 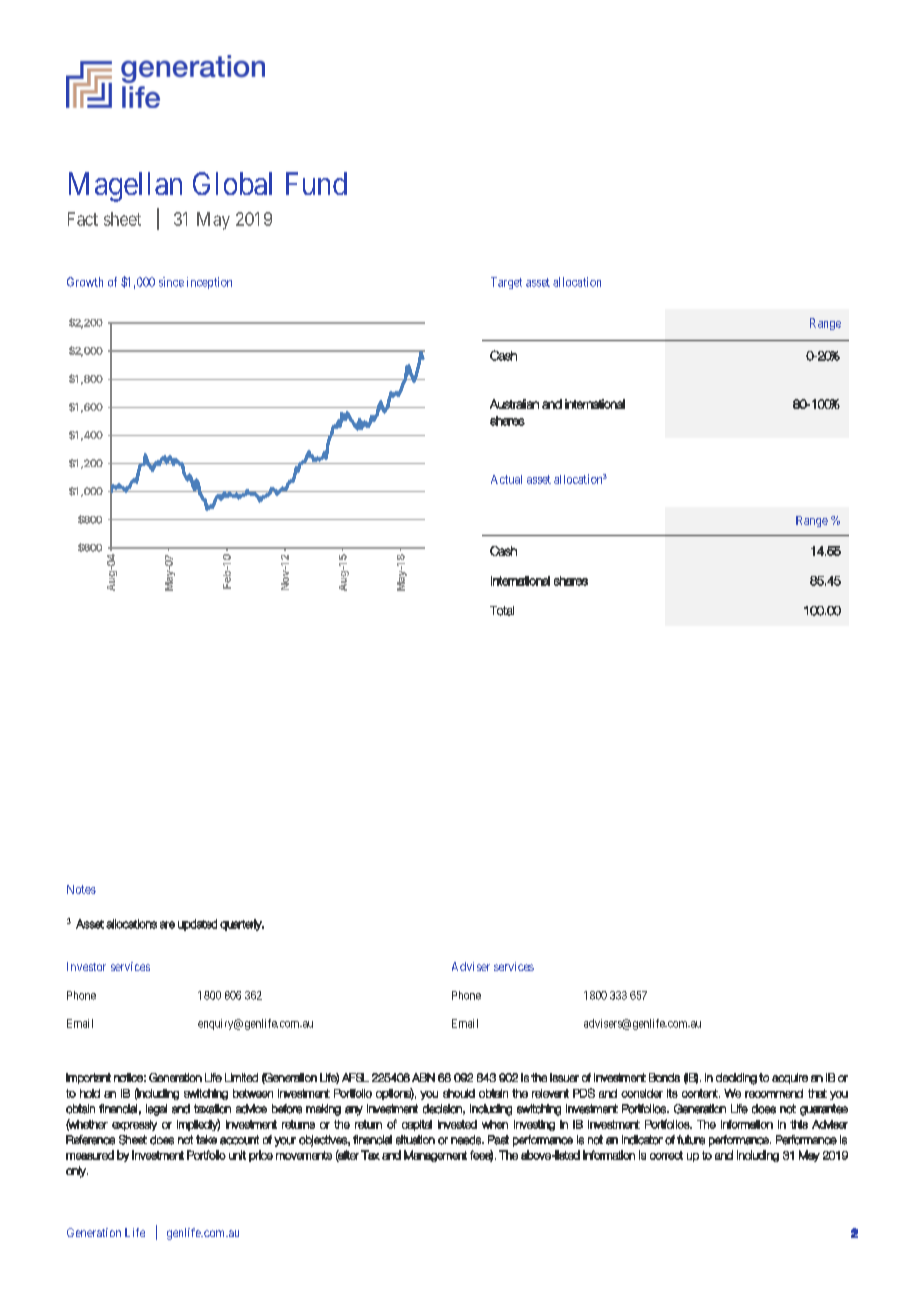 What do you see at coordinates (506, 479) in the screenshot?
I see `Actual` at bounding box center [506, 479].
